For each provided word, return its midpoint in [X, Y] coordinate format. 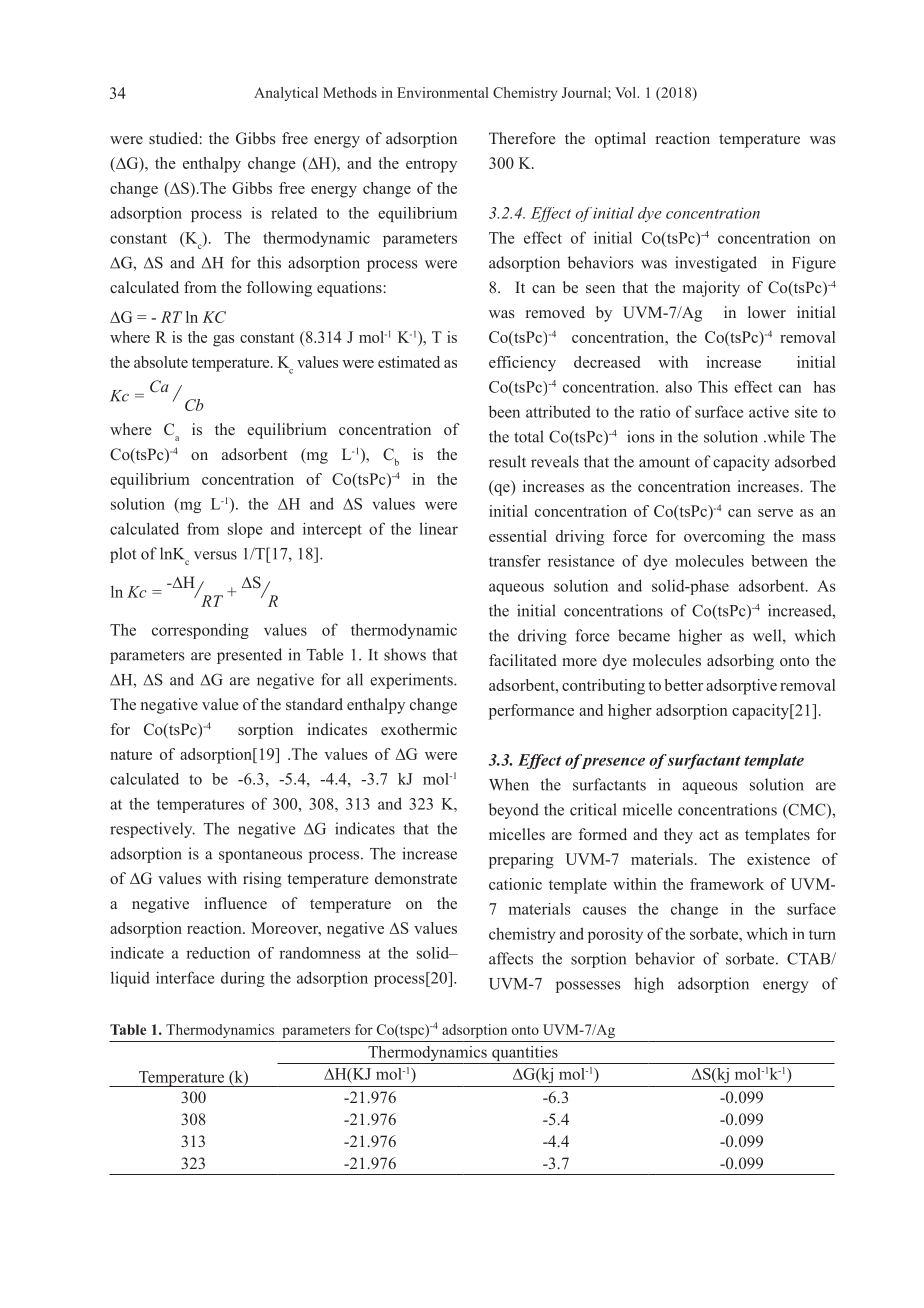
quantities [525, 1055]
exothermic [419, 729]
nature [131, 755]
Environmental [443, 92]
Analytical [286, 94]
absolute [161, 362]
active [769, 412]
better [683, 685]
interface [185, 977]
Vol [627, 92]
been [504, 411]
